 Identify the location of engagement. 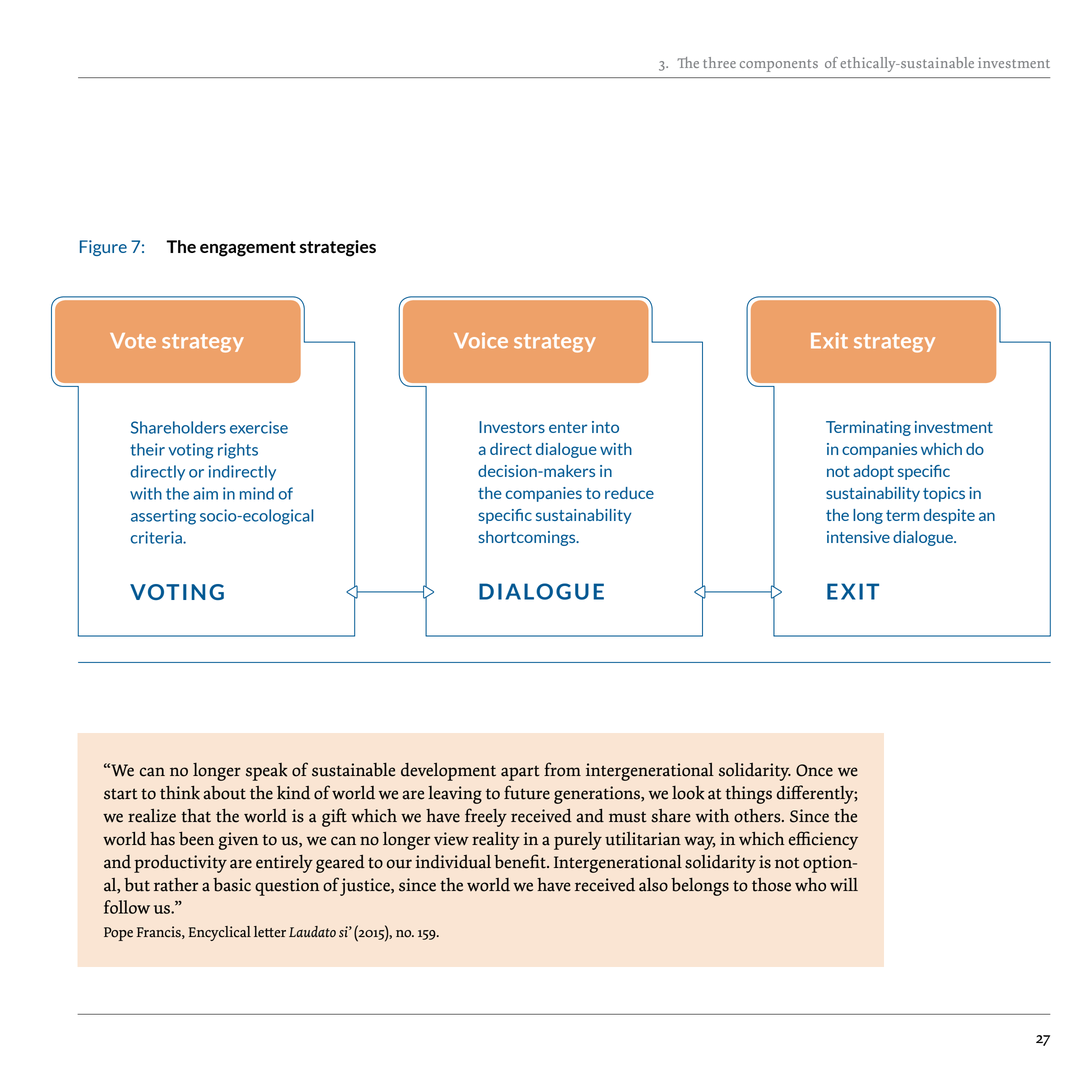
(248, 249).
